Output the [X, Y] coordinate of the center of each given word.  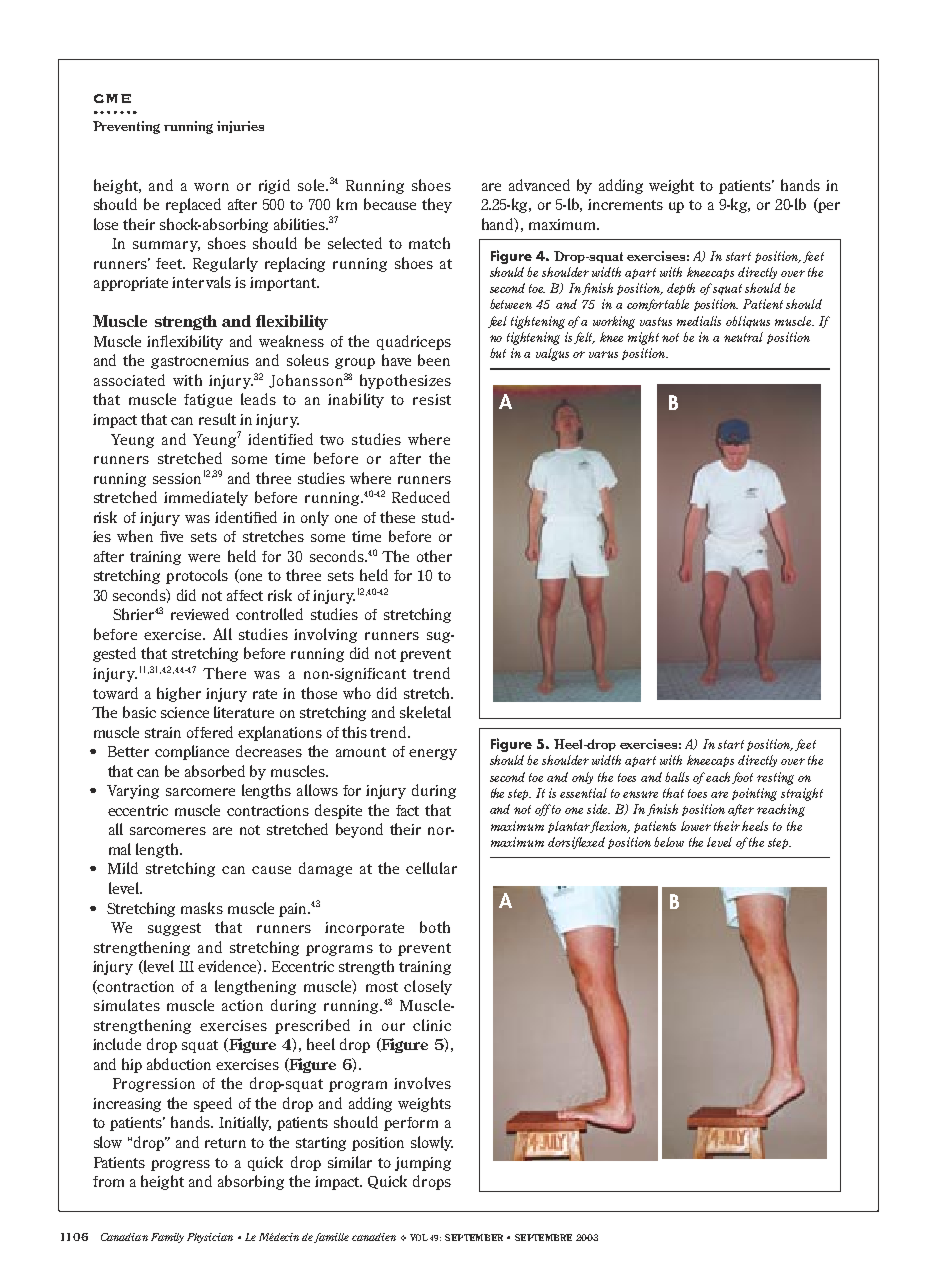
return [225, 1143]
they [437, 205]
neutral [743, 337]
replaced [193, 205]
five [171, 536]
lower [696, 826]
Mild [123, 868]
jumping [423, 1164]
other [434, 556]
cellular [431, 868]
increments [625, 204]
